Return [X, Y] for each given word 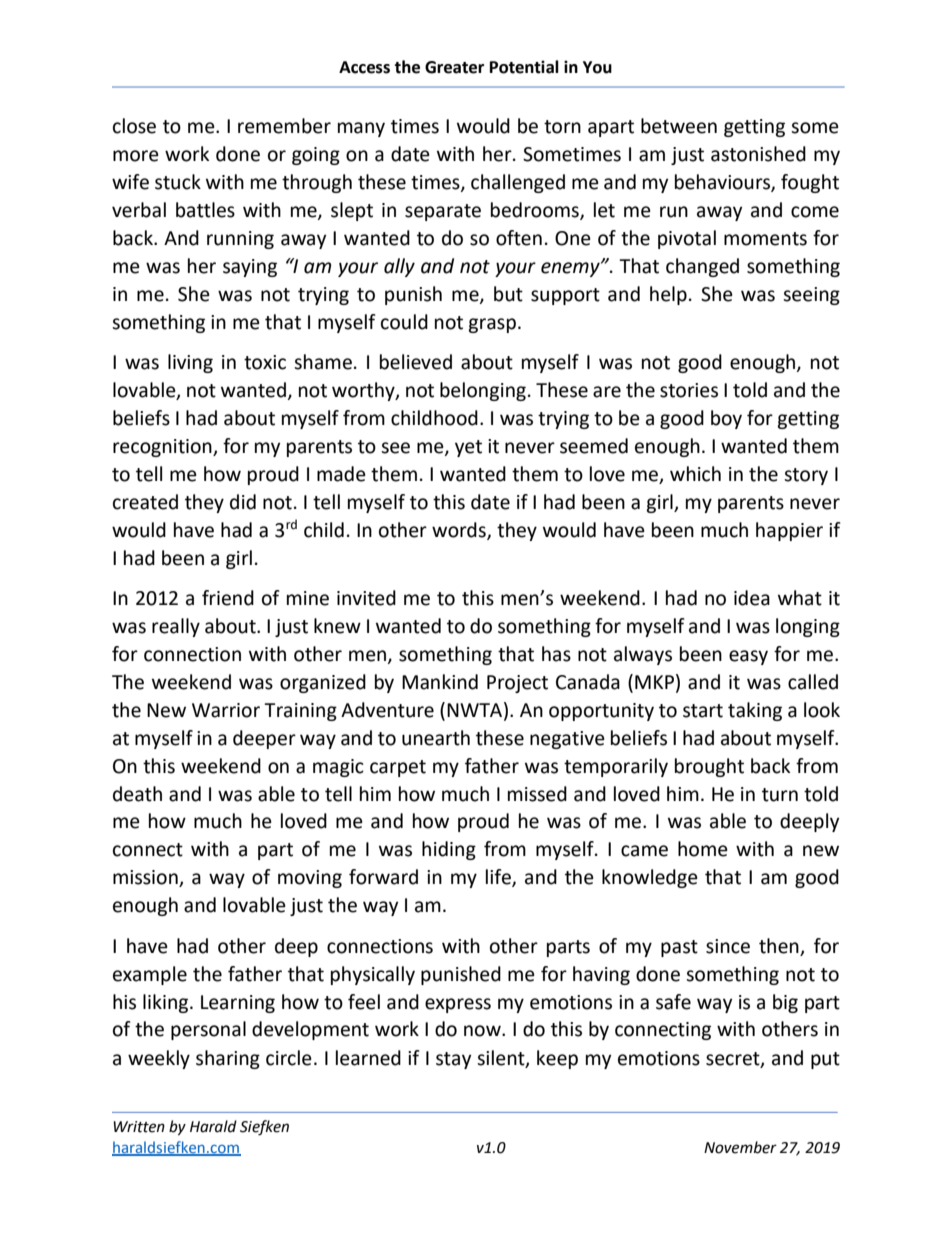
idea [752, 598]
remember [284, 126]
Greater [454, 67]
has [556, 654]
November [740, 1147]
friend [228, 598]
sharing [228, 1059]
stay [453, 1060]
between [679, 126]
